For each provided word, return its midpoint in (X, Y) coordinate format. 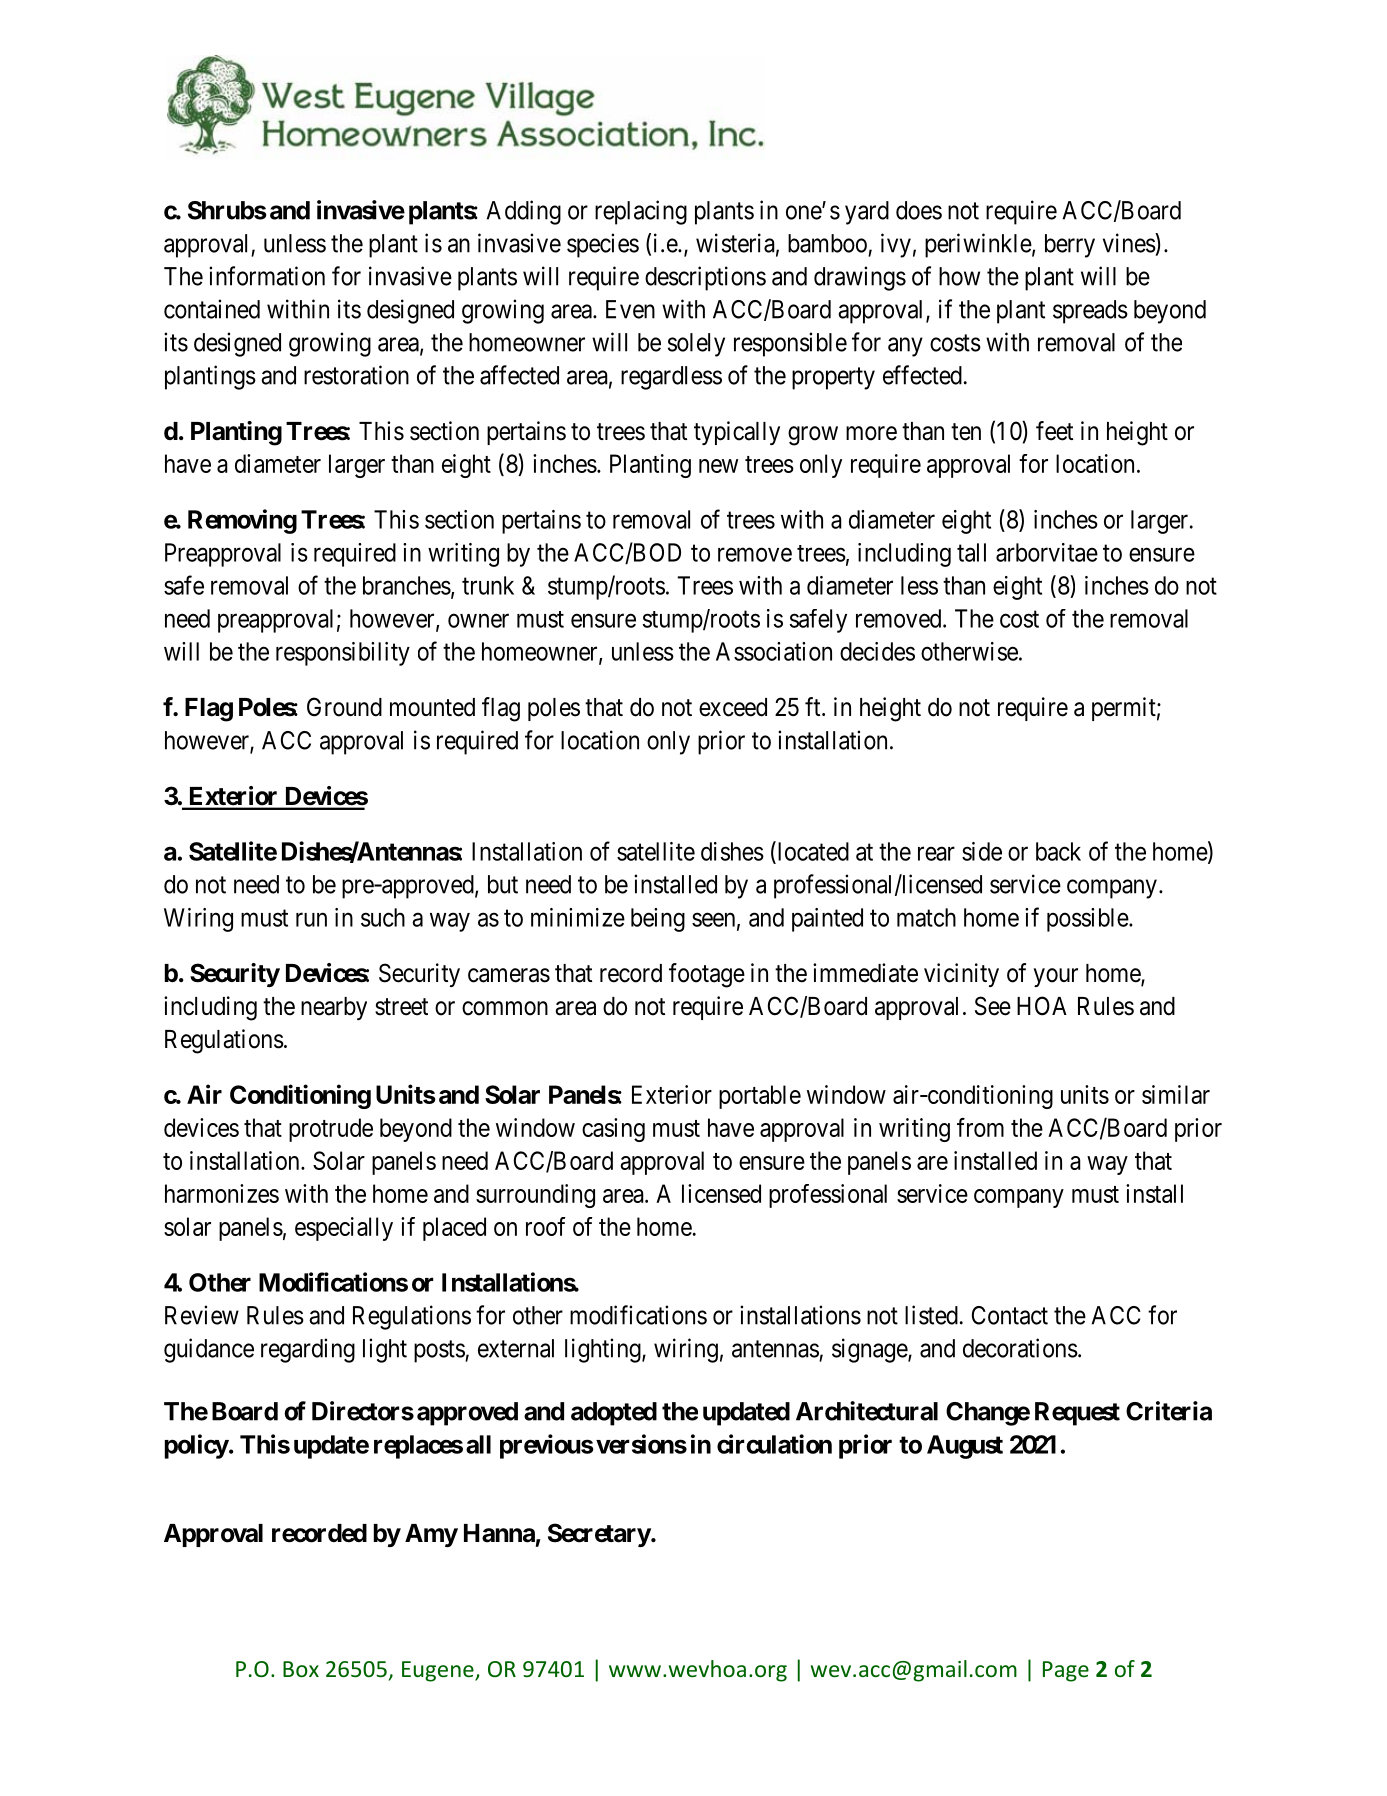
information (267, 276)
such (383, 917)
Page (1066, 1671)
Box (301, 1669)
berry (1070, 246)
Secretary (599, 1535)
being (658, 920)
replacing (641, 212)
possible (1088, 920)
